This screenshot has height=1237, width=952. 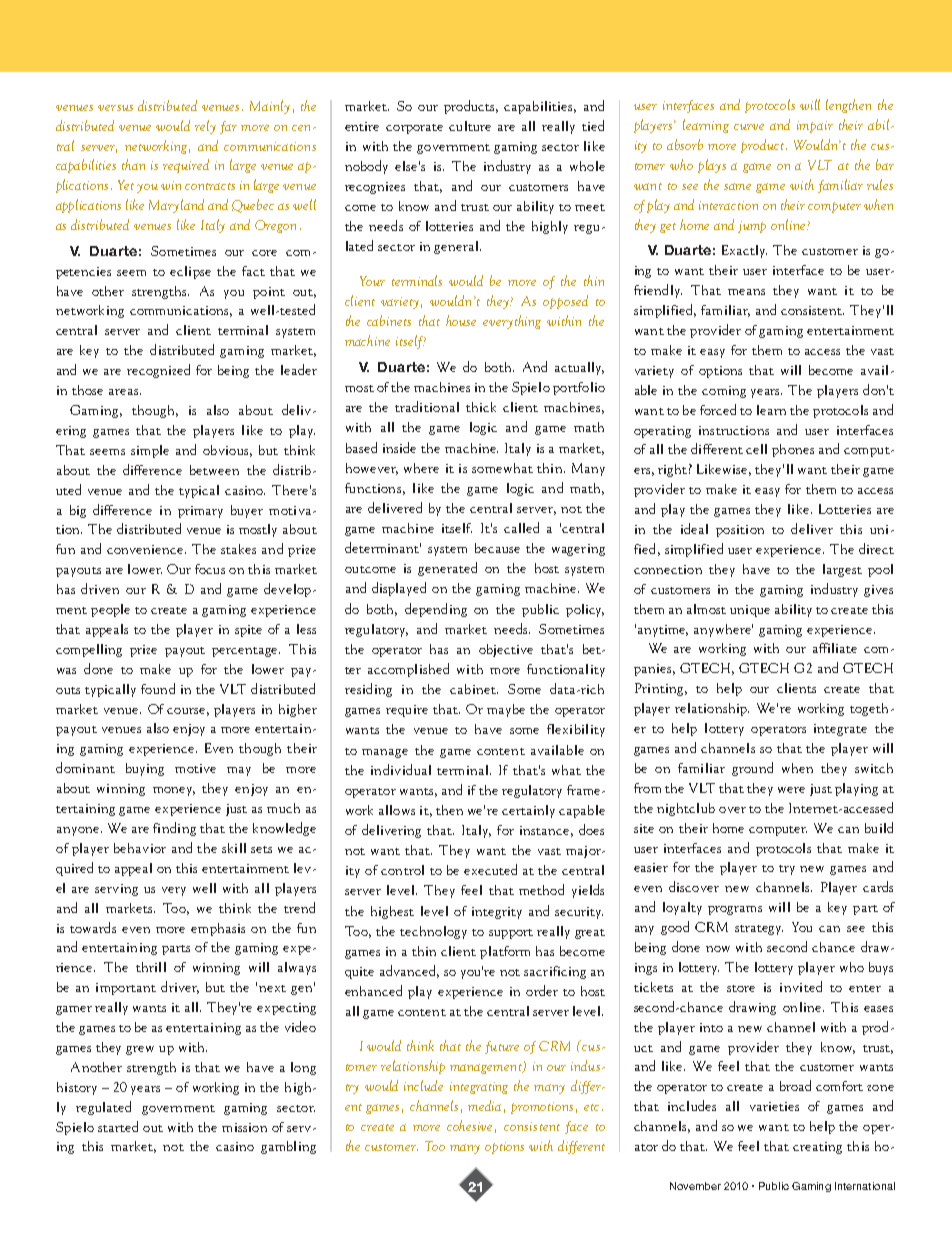 I want to click on rely, so click(x=205, y=127).
